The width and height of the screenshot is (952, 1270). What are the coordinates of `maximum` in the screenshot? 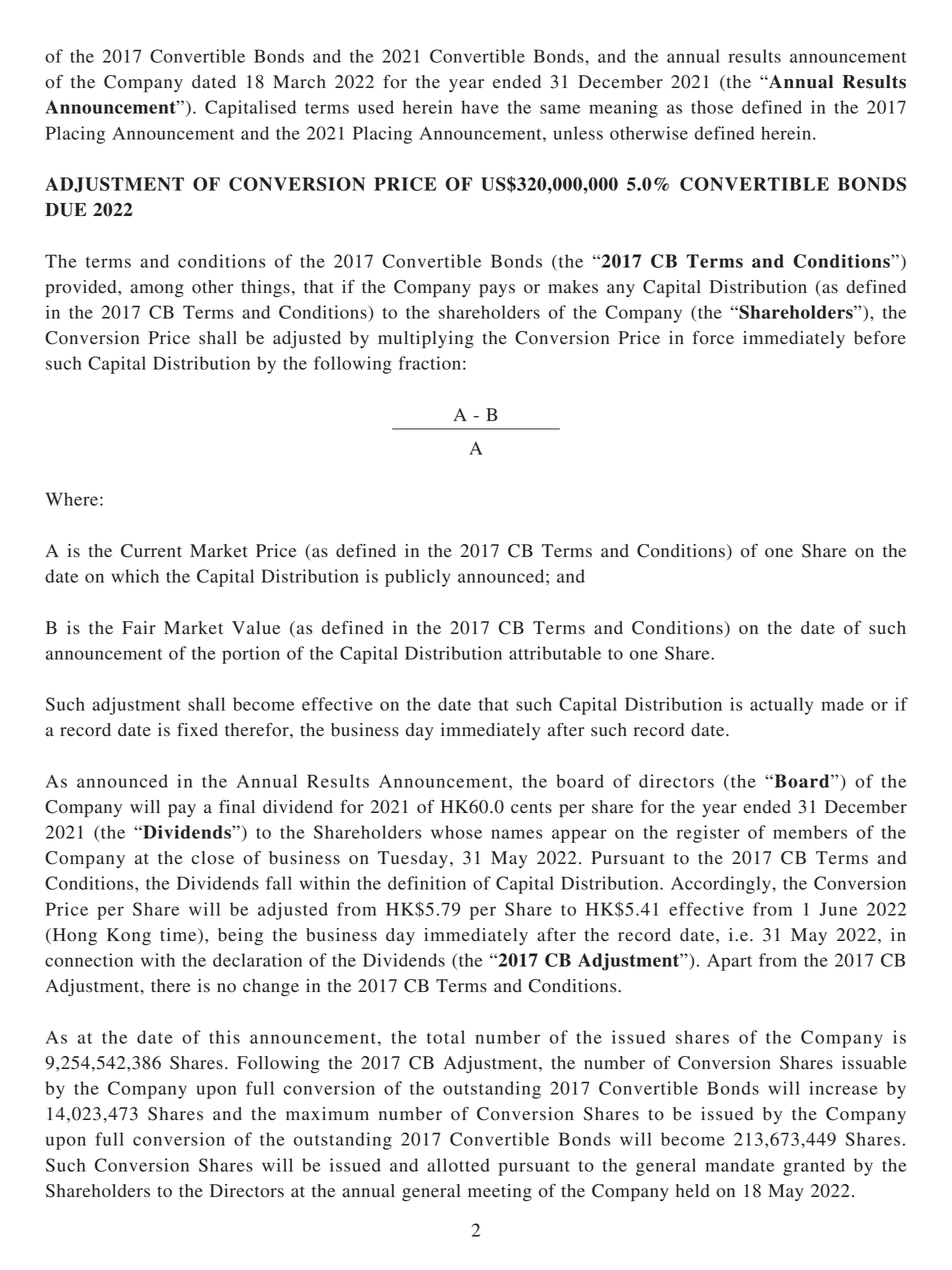 It's located at (327, 1114).
